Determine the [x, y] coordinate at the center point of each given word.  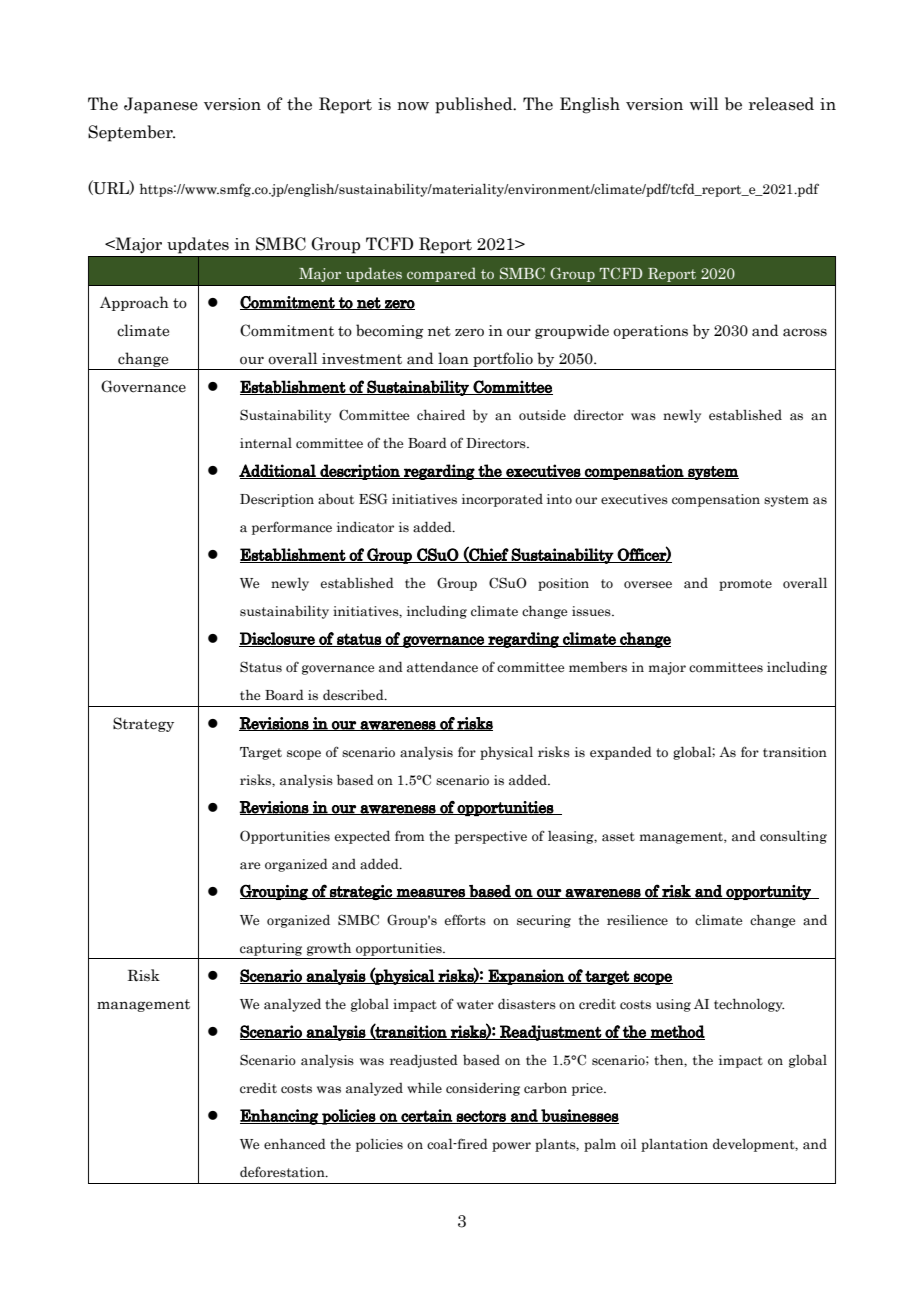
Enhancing [280, 1117]
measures [431, 894]
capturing [271, 949]
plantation [674, 1145]
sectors [481, 1117]
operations [650, 332]
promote [745, 585]
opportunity [768, 892]
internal [266, 443]
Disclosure [278, 639]
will [704, 103]
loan [453, 358]
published [475, 105]
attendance [442, 667]
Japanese [161, 105]
